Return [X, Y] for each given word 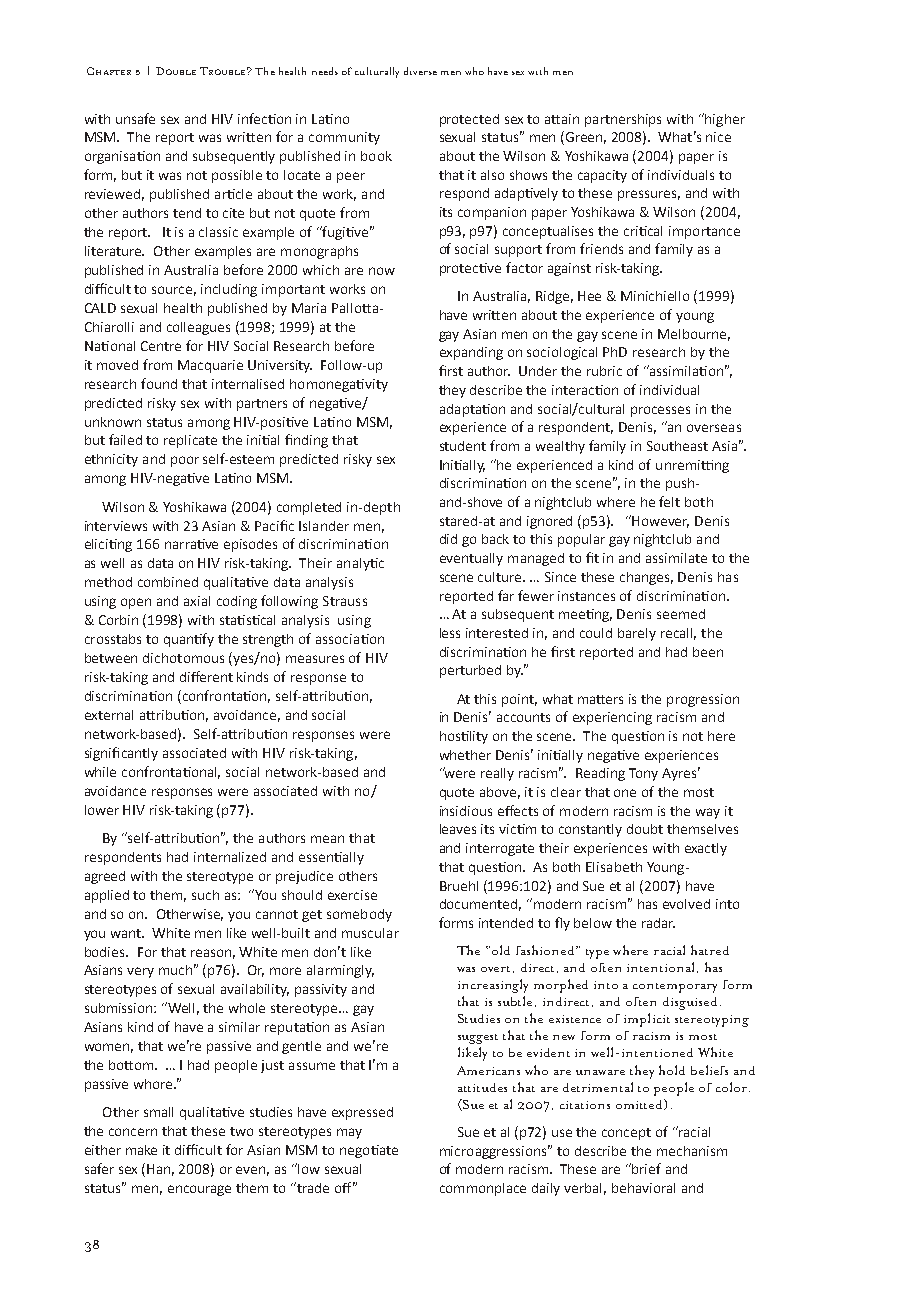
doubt [645, 829]
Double [176, 71]
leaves [458, 829]
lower [102, 810]
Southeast [677, 446]
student [463, 446]
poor [185, 461]
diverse [420, 71]
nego [356, 1152]
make [141, 1150]
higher [724, 120]
